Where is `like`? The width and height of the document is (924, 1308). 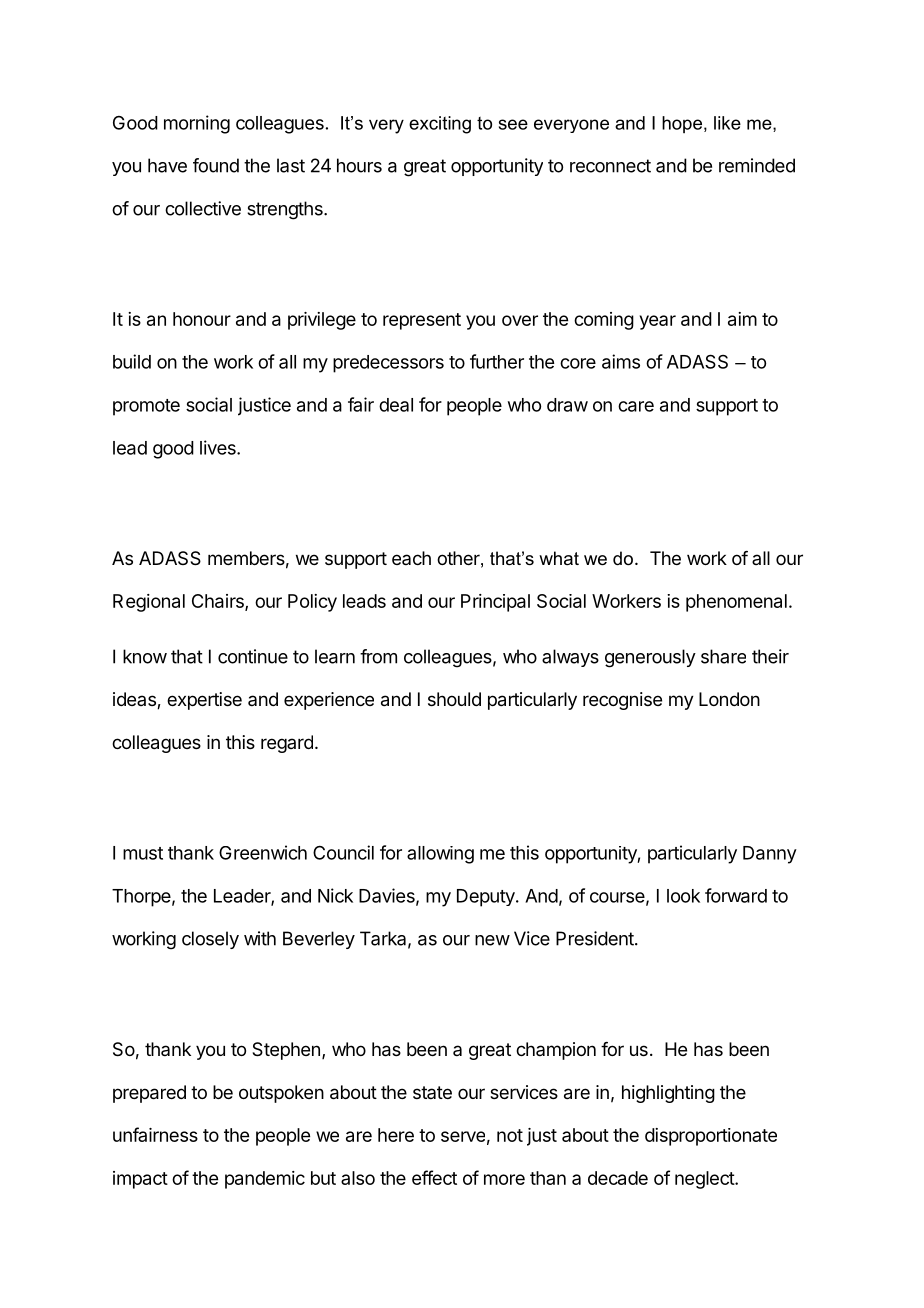
like is located at coordinates (727, 123).
